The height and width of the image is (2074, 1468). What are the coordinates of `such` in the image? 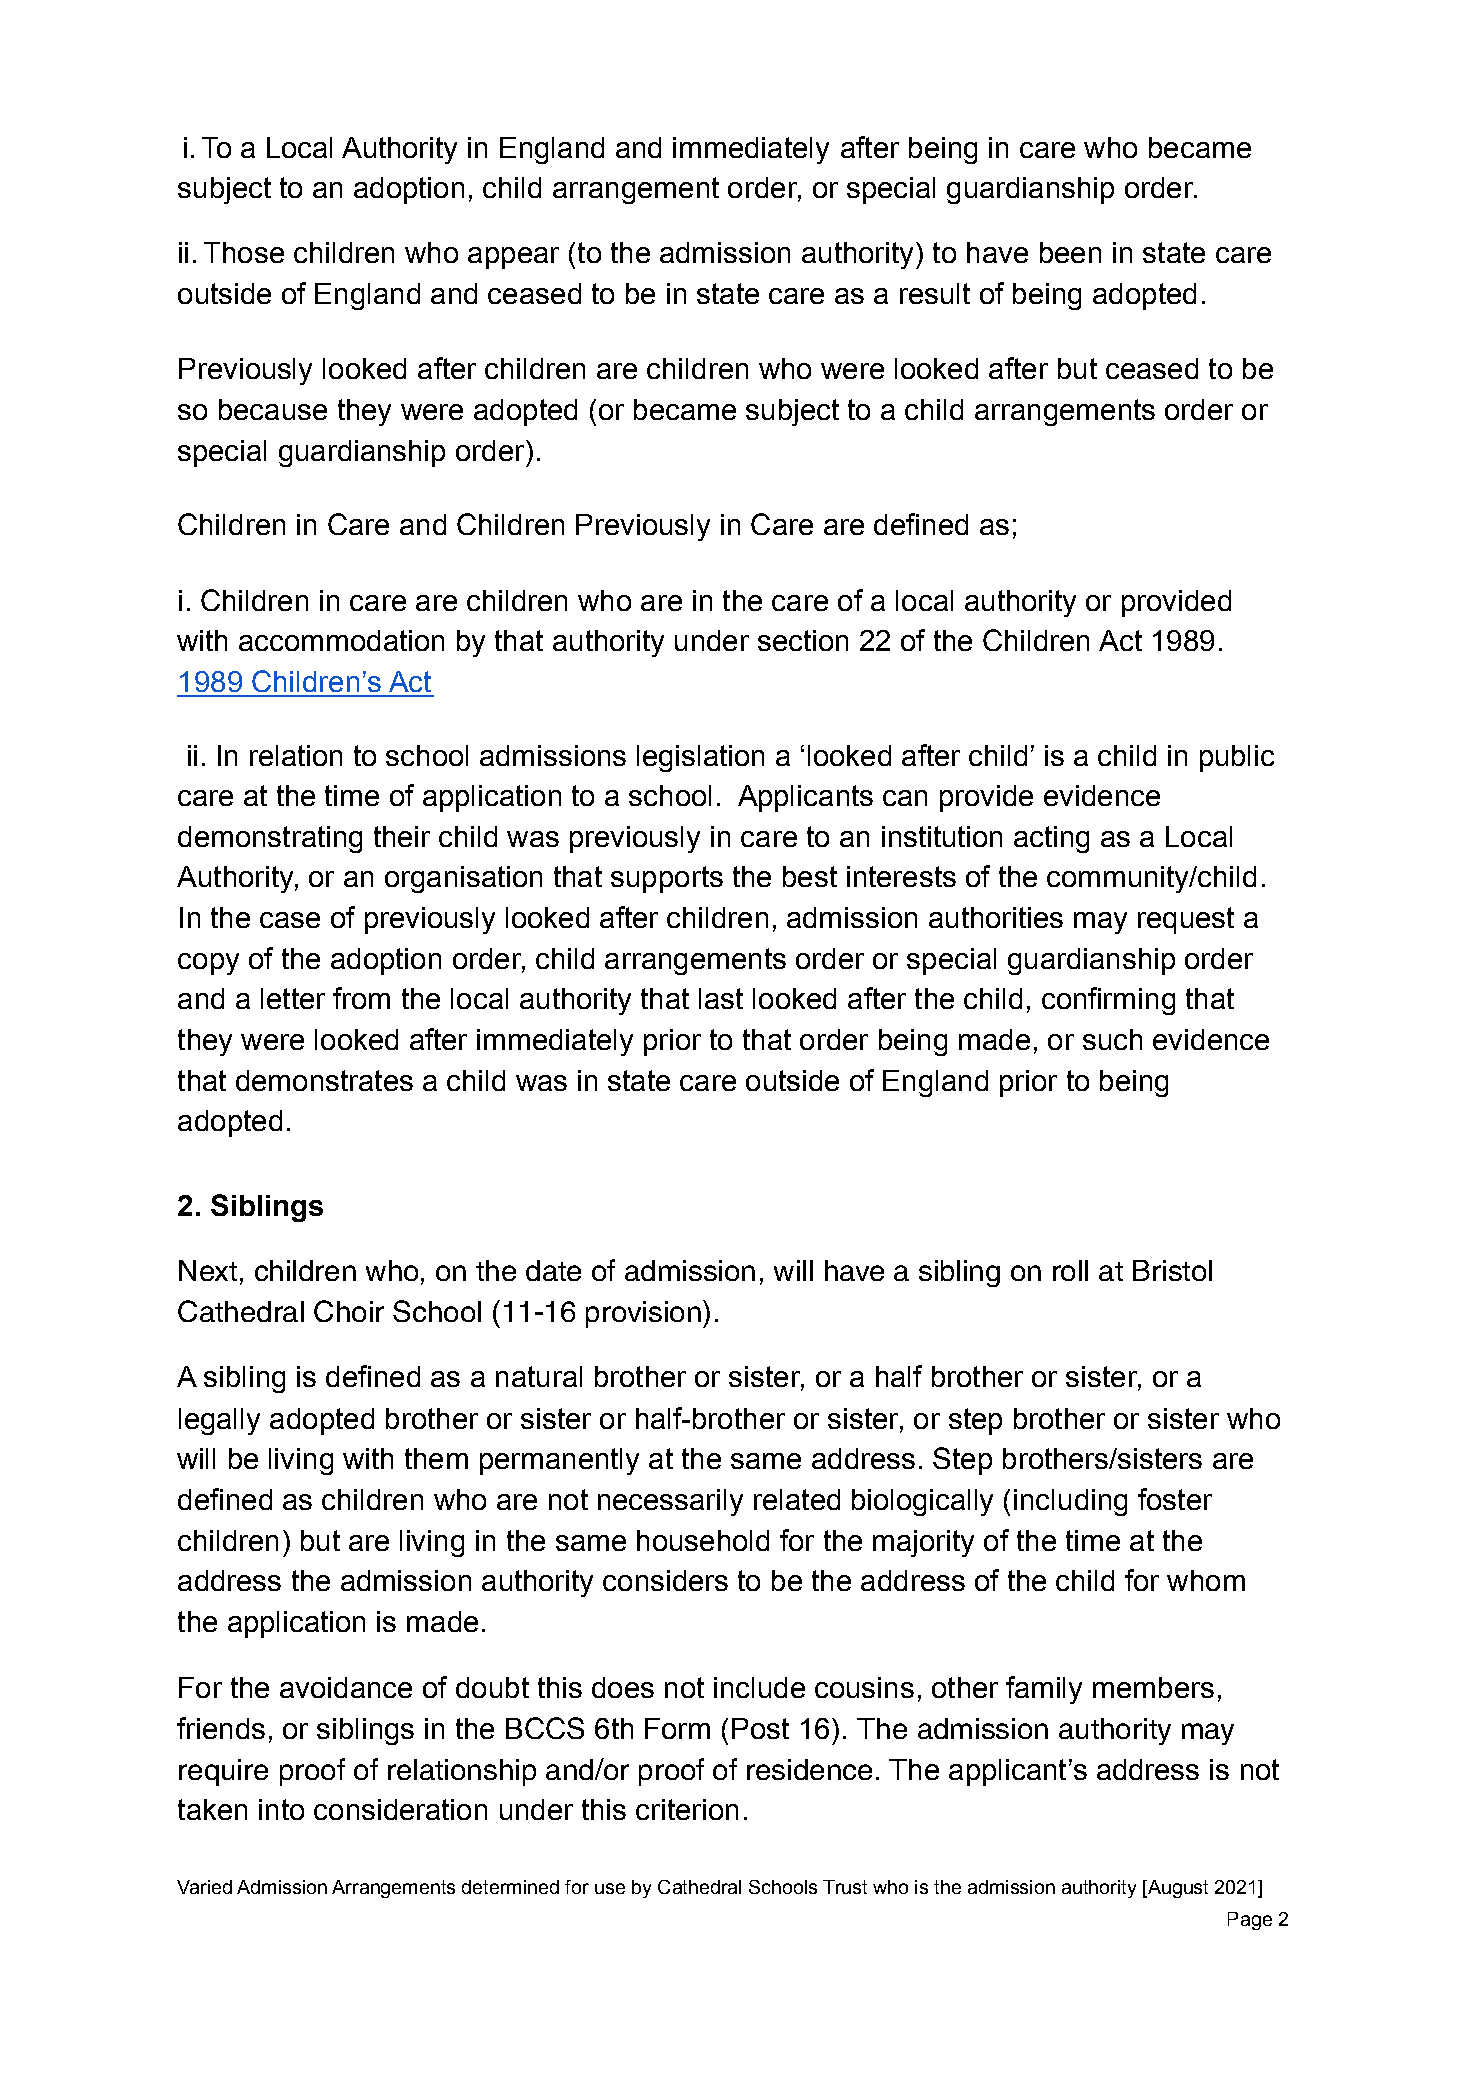 It's located at (1112, 1039).
